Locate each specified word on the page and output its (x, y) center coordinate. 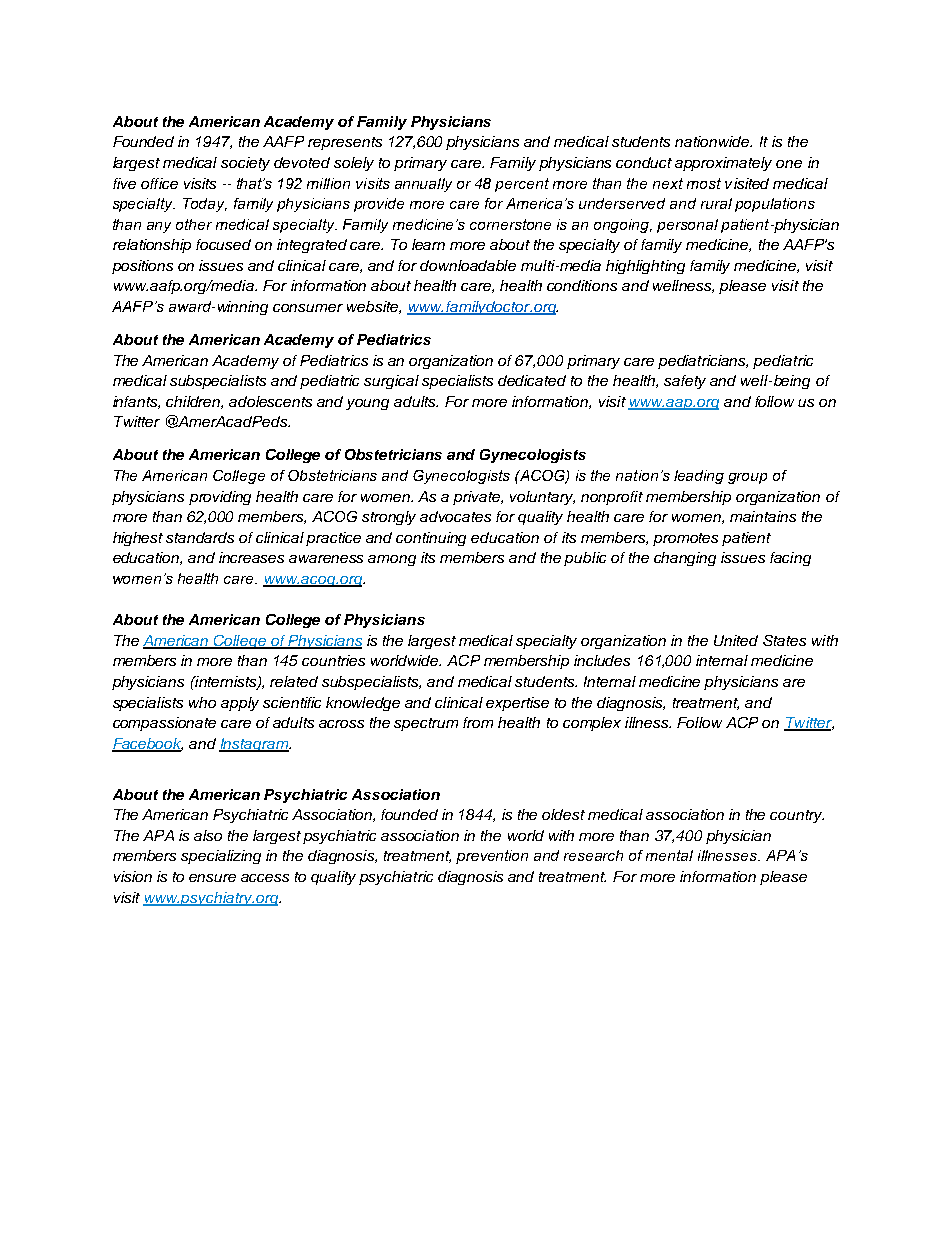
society (245, 164)
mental (669, 855)
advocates (455, 516)
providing (220, 498)
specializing (221, 857)
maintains (763, 516)
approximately (723, 164)
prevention (492, 857)
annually (423, 185)
